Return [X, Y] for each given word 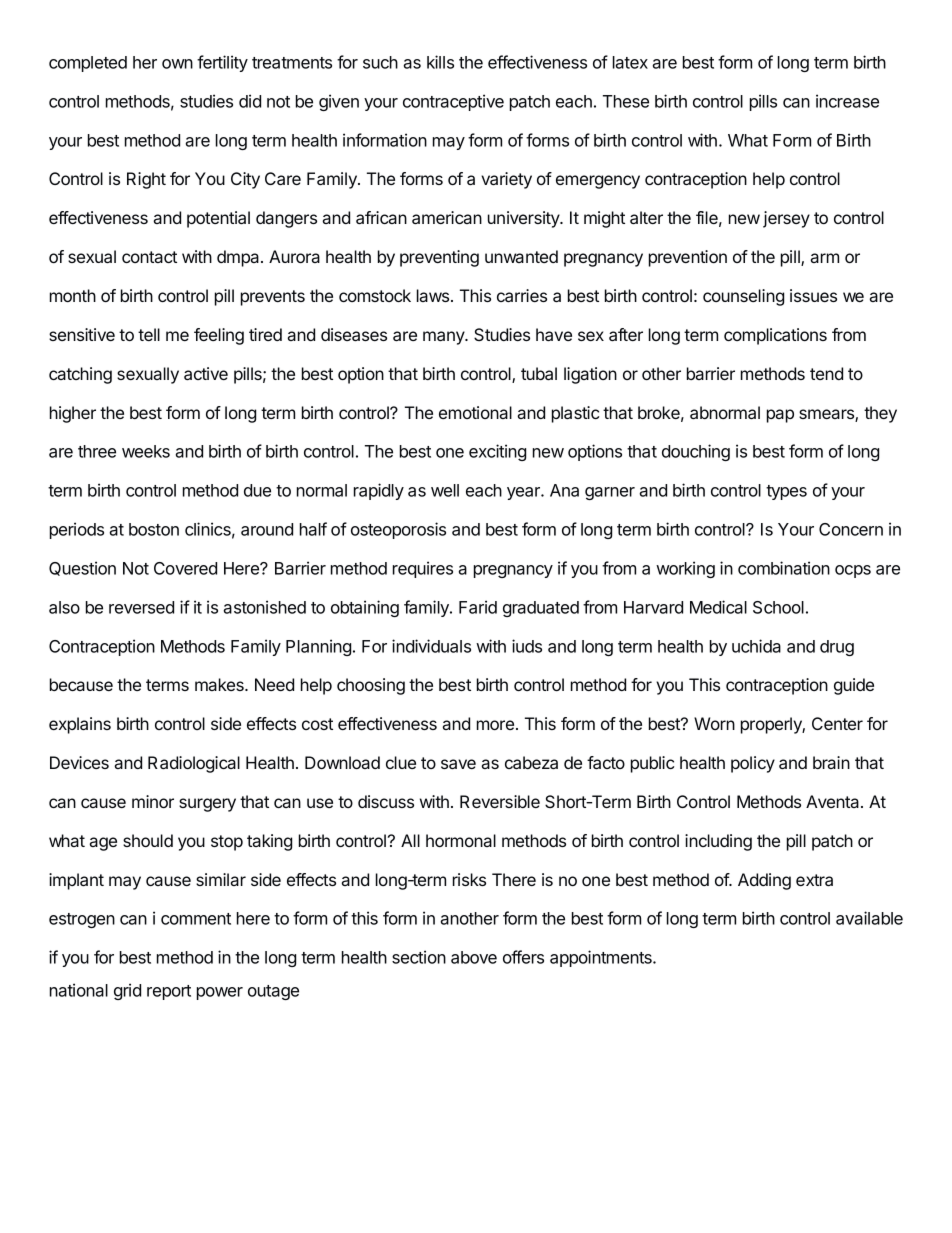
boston [154, 529]
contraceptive [453, 102]
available [869, 918]
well [445, 490]
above [474, 957]
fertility [222, 63]
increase [847, 101]
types [786, 492]
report [169, 992]
